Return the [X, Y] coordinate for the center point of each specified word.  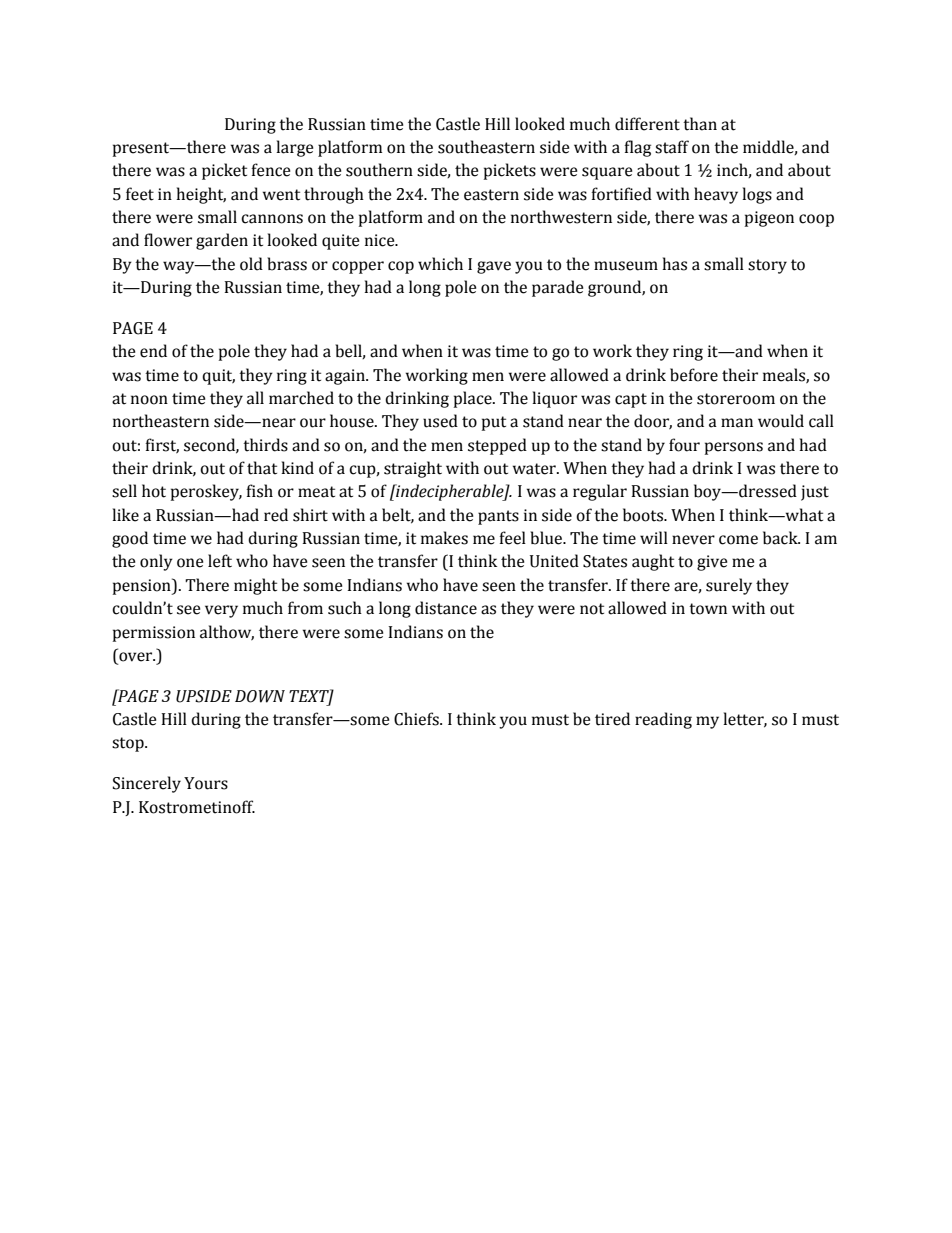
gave [494, 267]
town [708, 609]
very [221, 611]
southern [379, 170]
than [700, 124]
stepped [497, 446]
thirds [265, 445]
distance [446, 608]
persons [734, 448]
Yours [206, 783]
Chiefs [417, 719]
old [251, 264]
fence [270, 170]
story [767, 266]
